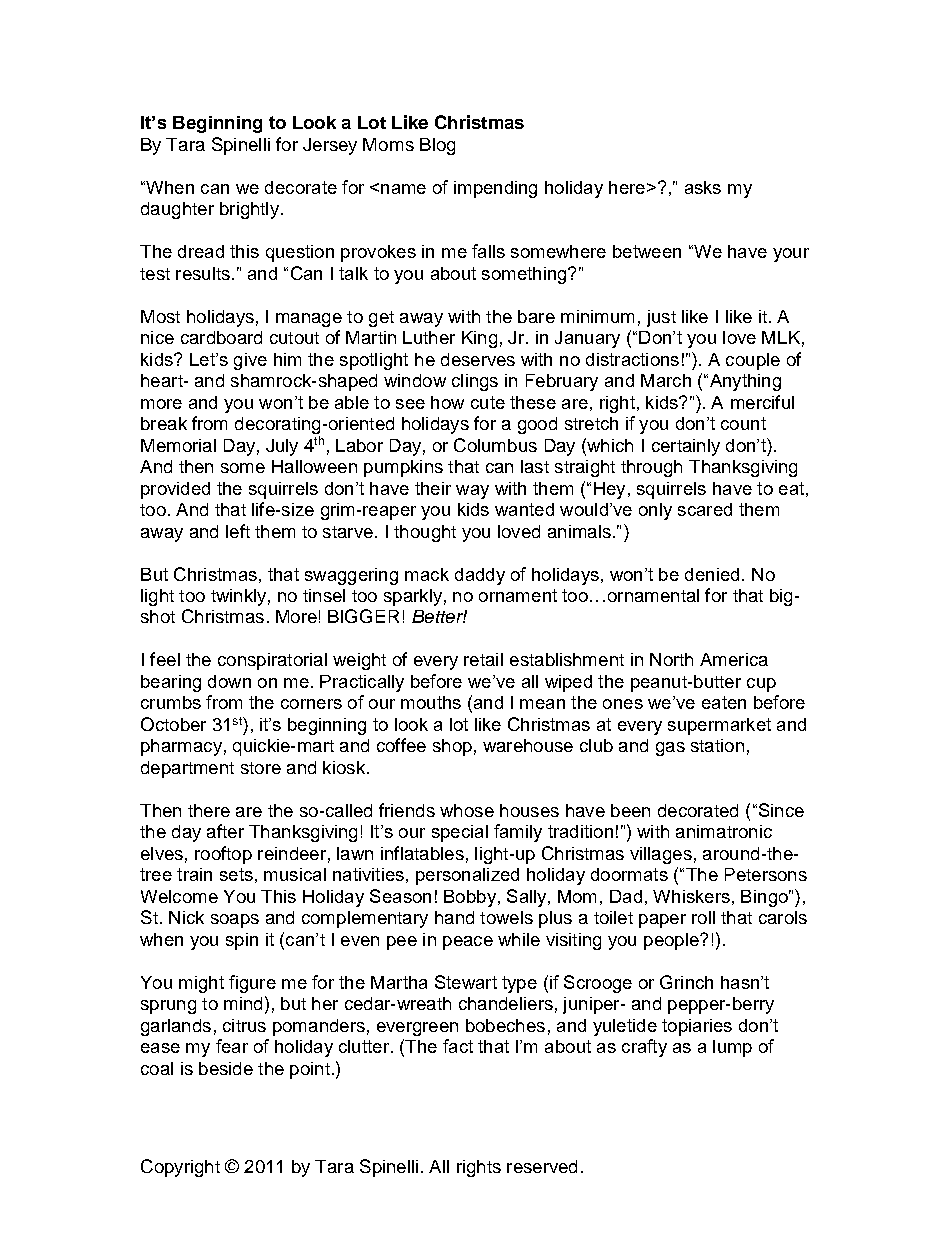 This page has width=952, height=1233. Describe the element at coordinates (177, 210) in the page. I see `daughter` at that location.
